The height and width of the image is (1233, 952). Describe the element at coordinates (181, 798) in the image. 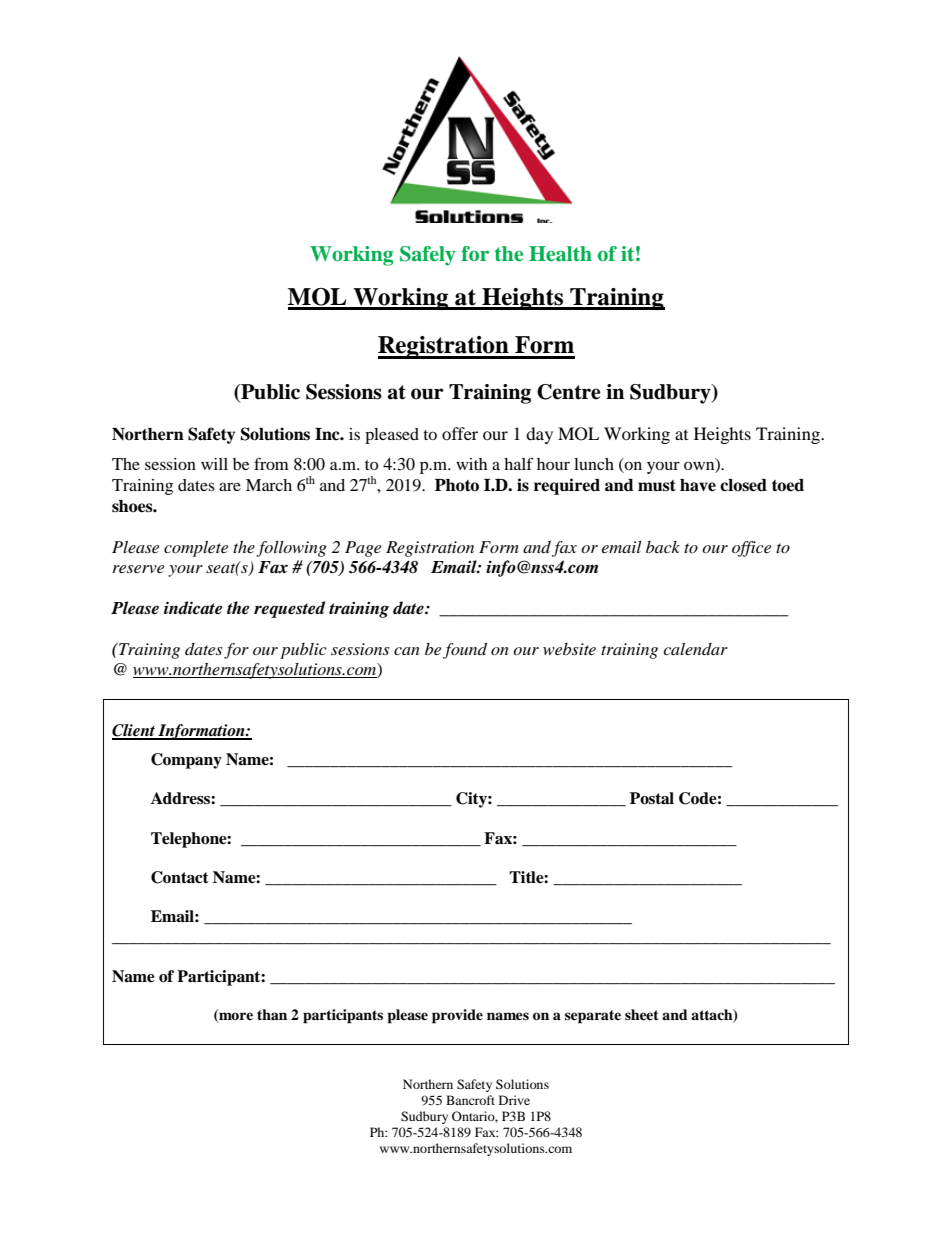

I see `Address` at that location.
